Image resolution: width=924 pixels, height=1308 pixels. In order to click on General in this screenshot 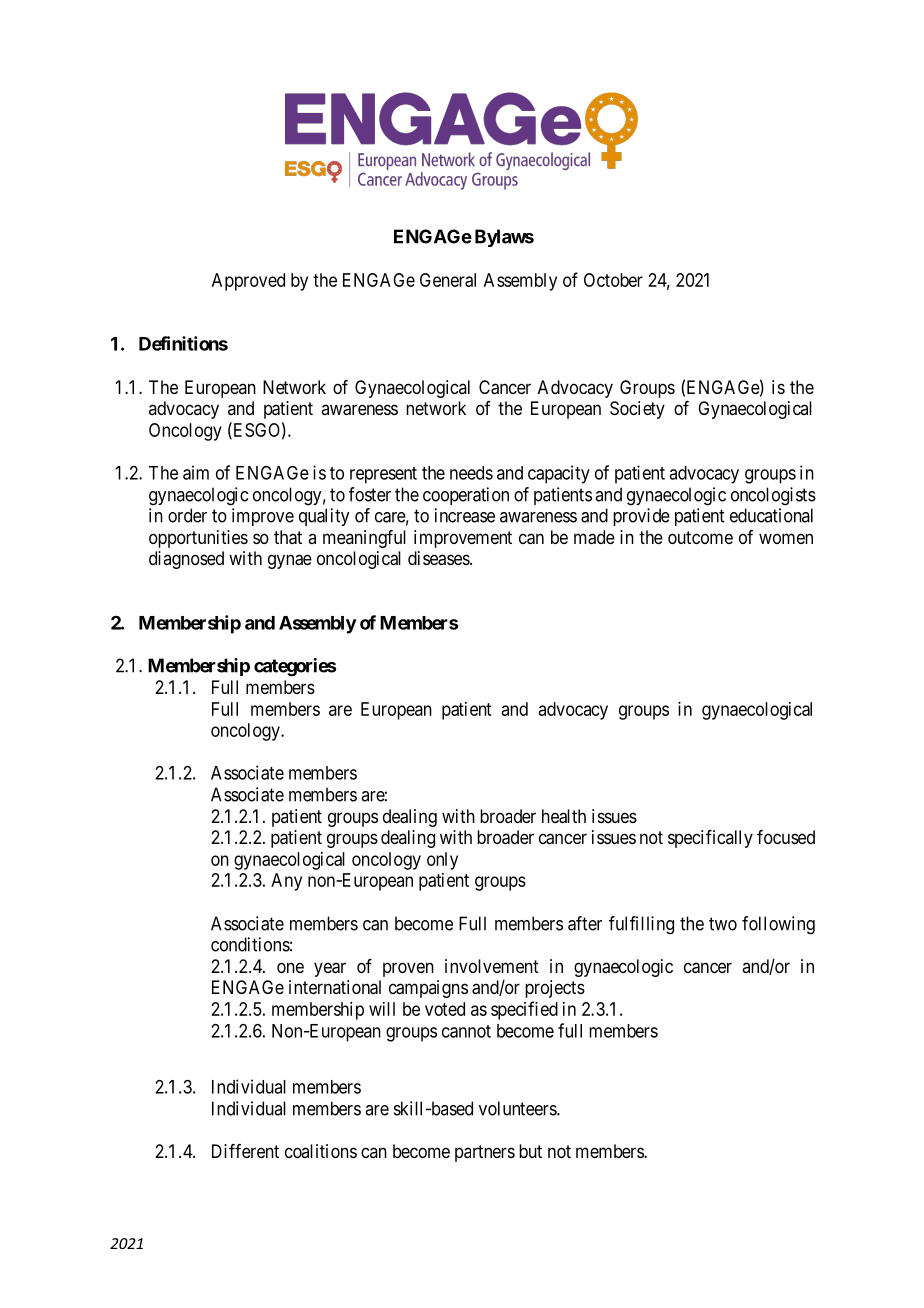, I will do `click(448, 280)`.
